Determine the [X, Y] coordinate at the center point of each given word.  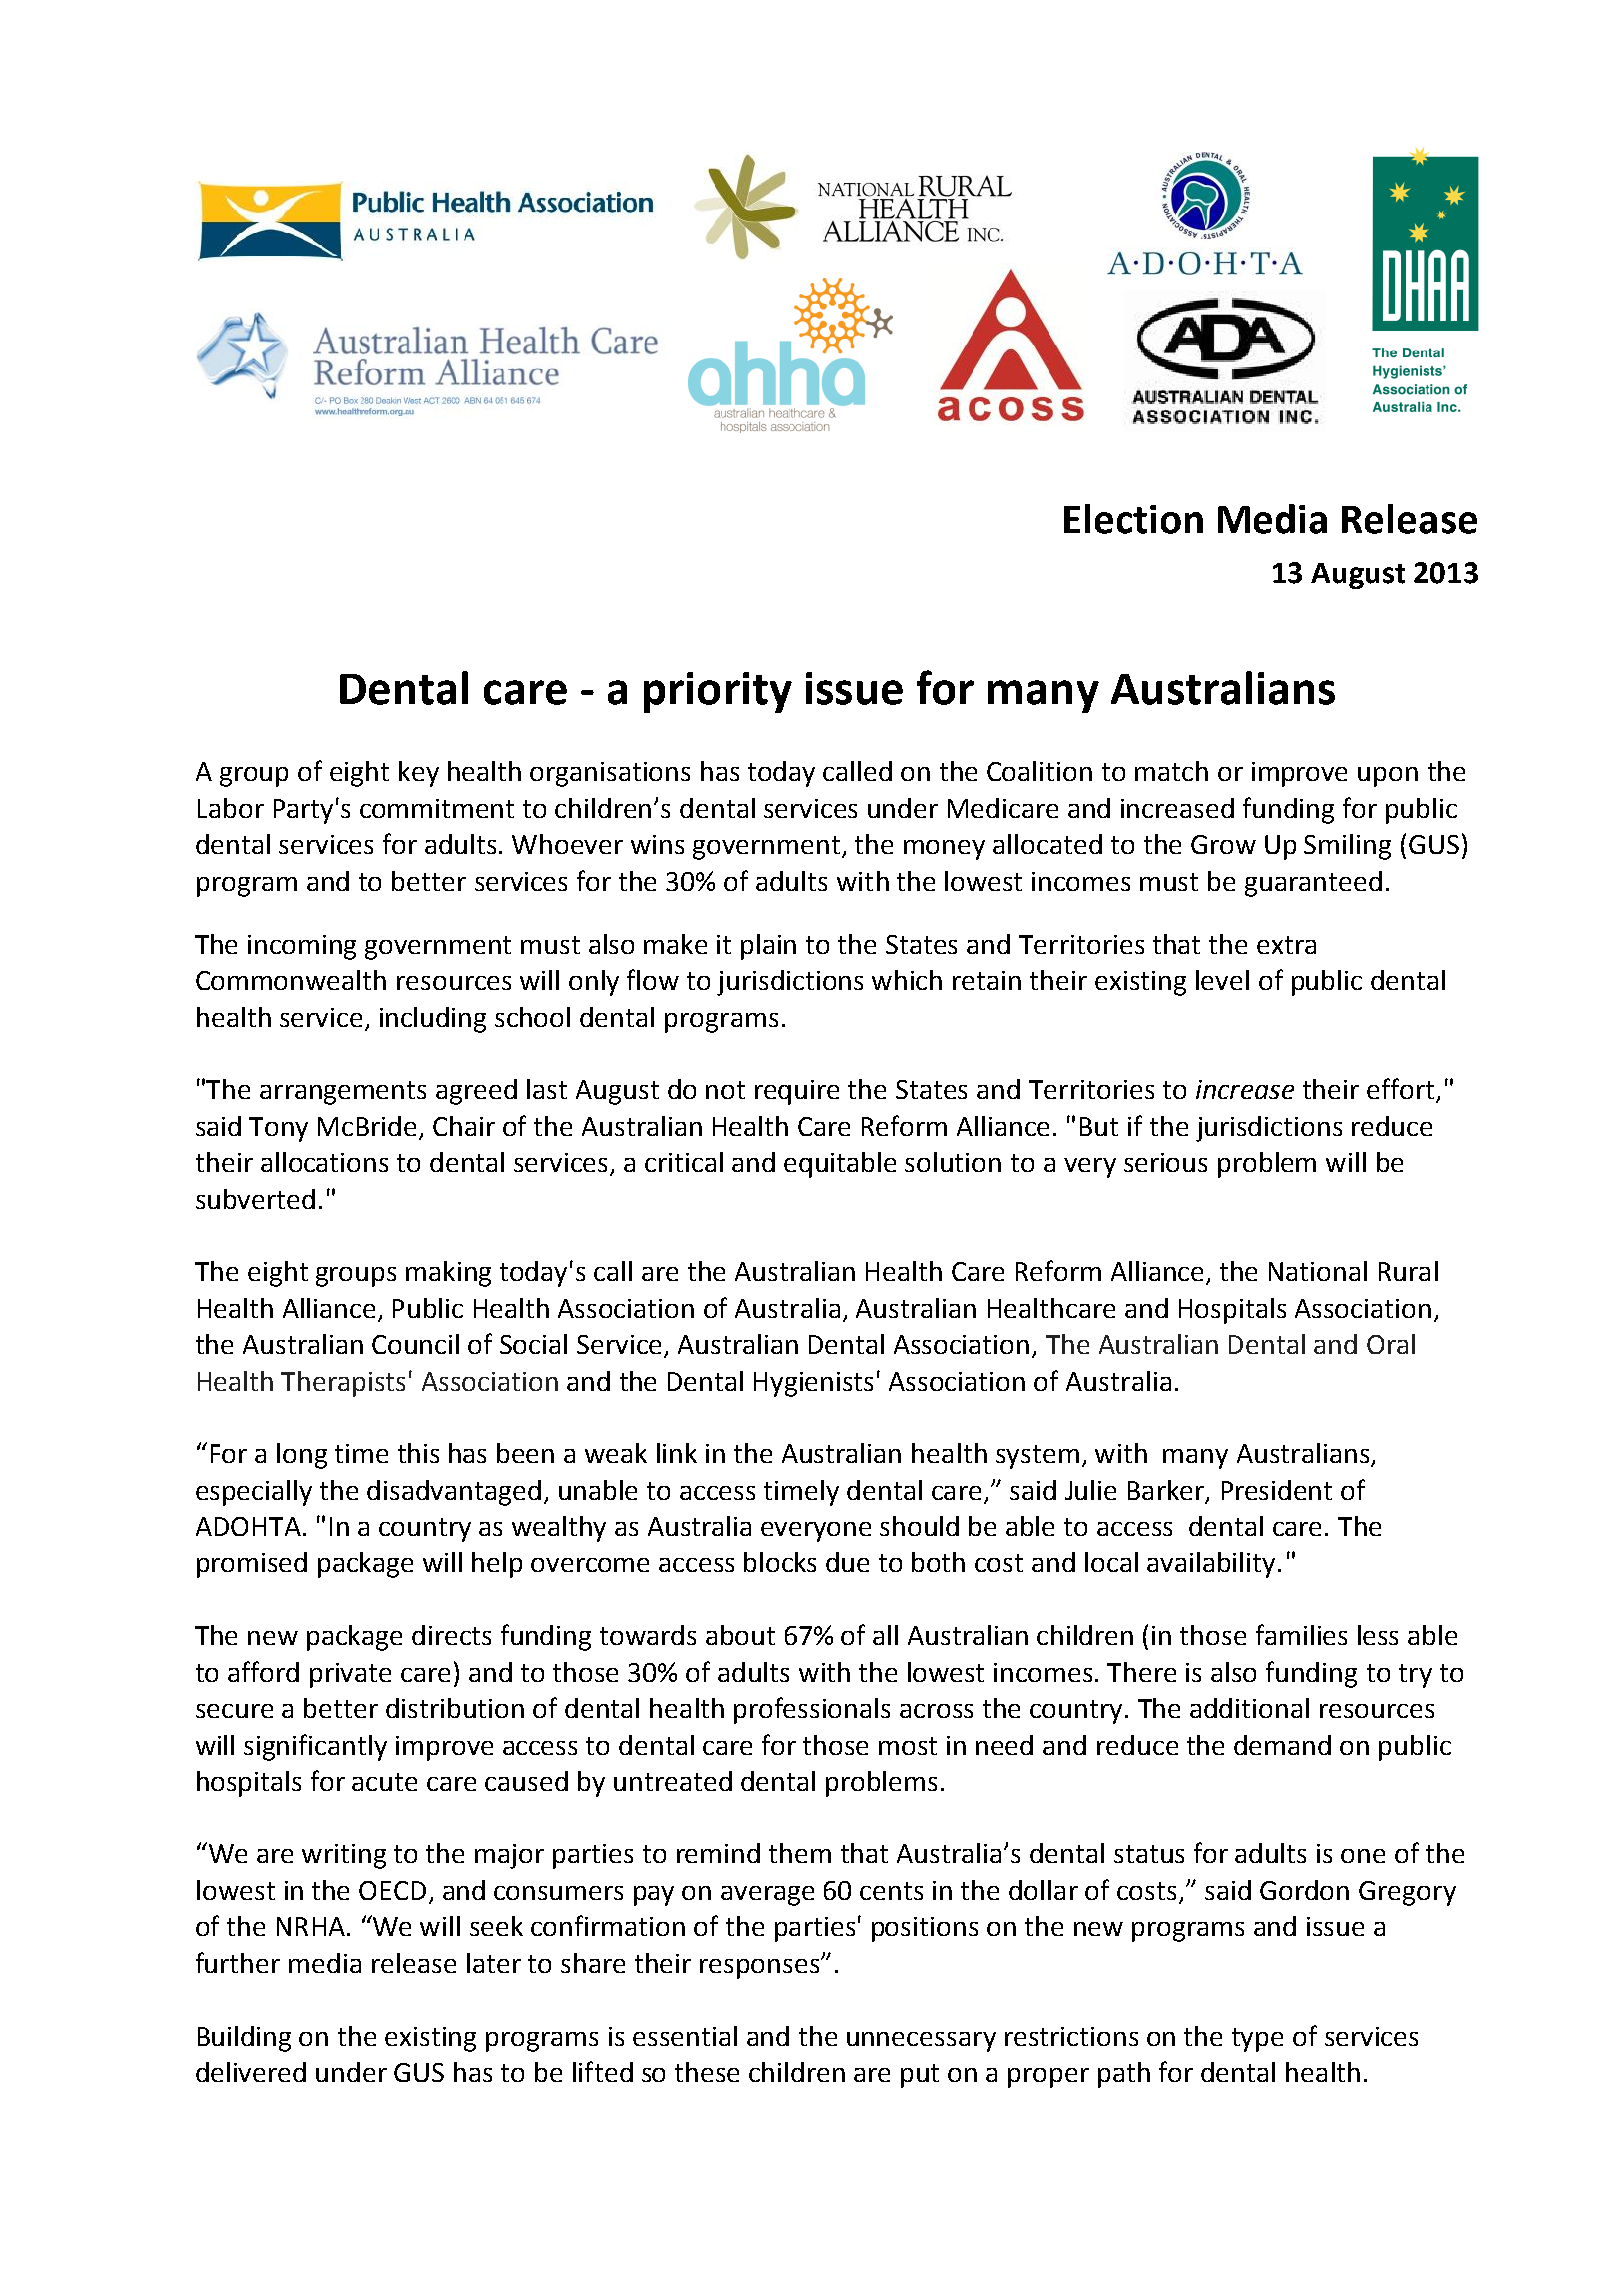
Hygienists [813, 1384]
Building [244, 2039]
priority [718, 692]
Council [415, 1344]
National [1318, 1271]
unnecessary [921, 2042]
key [419, 774]
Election [1133, 519]
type [1257, 2040]
